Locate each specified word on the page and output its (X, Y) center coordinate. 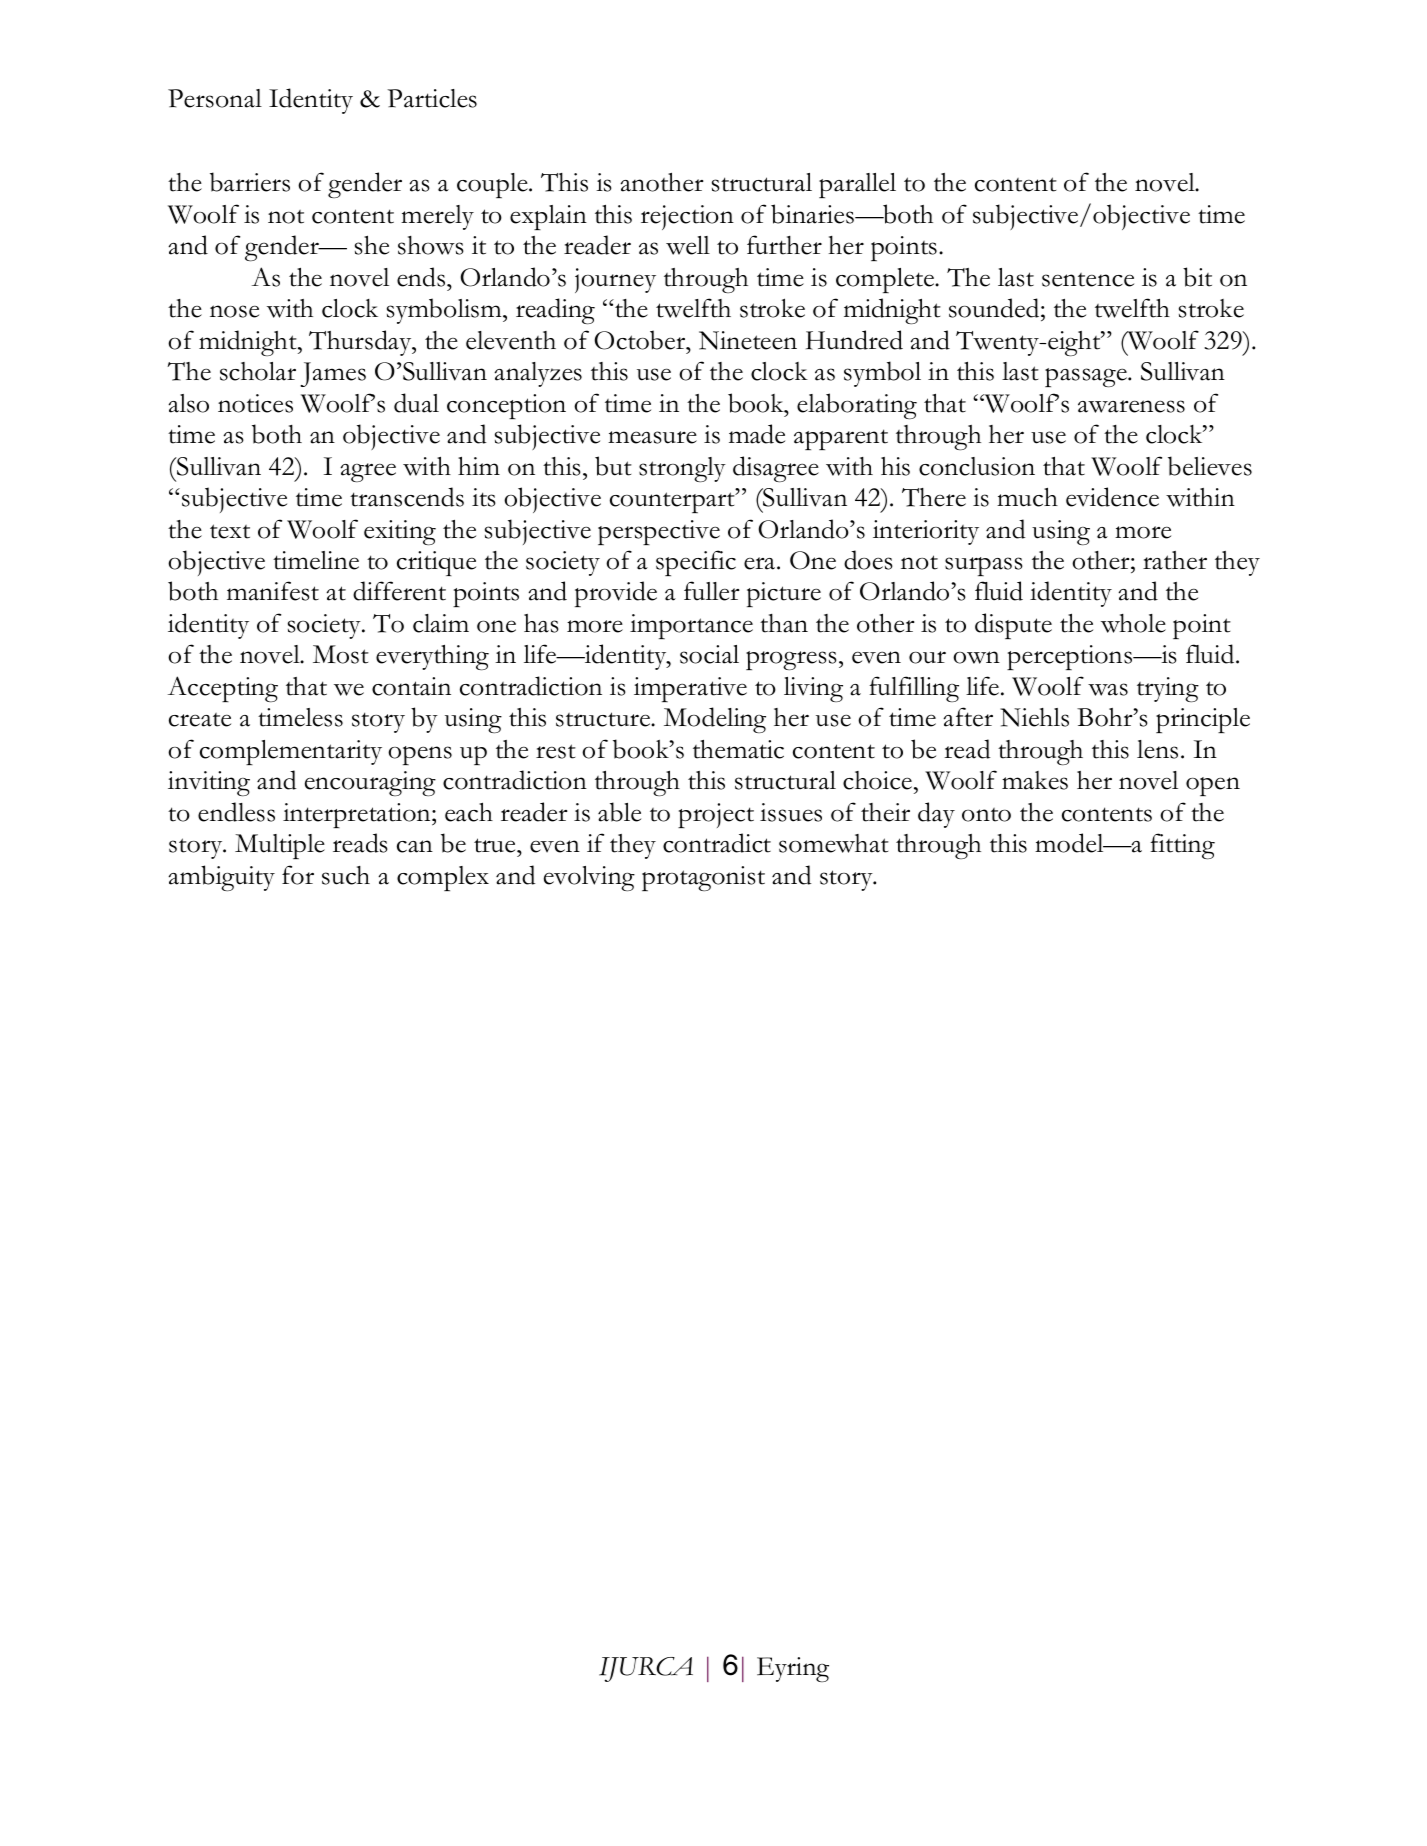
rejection (687, 217)
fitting (1182, 846)
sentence (1088, 280)
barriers (250, 182)
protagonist (703, 878)
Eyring (793, 1669)
